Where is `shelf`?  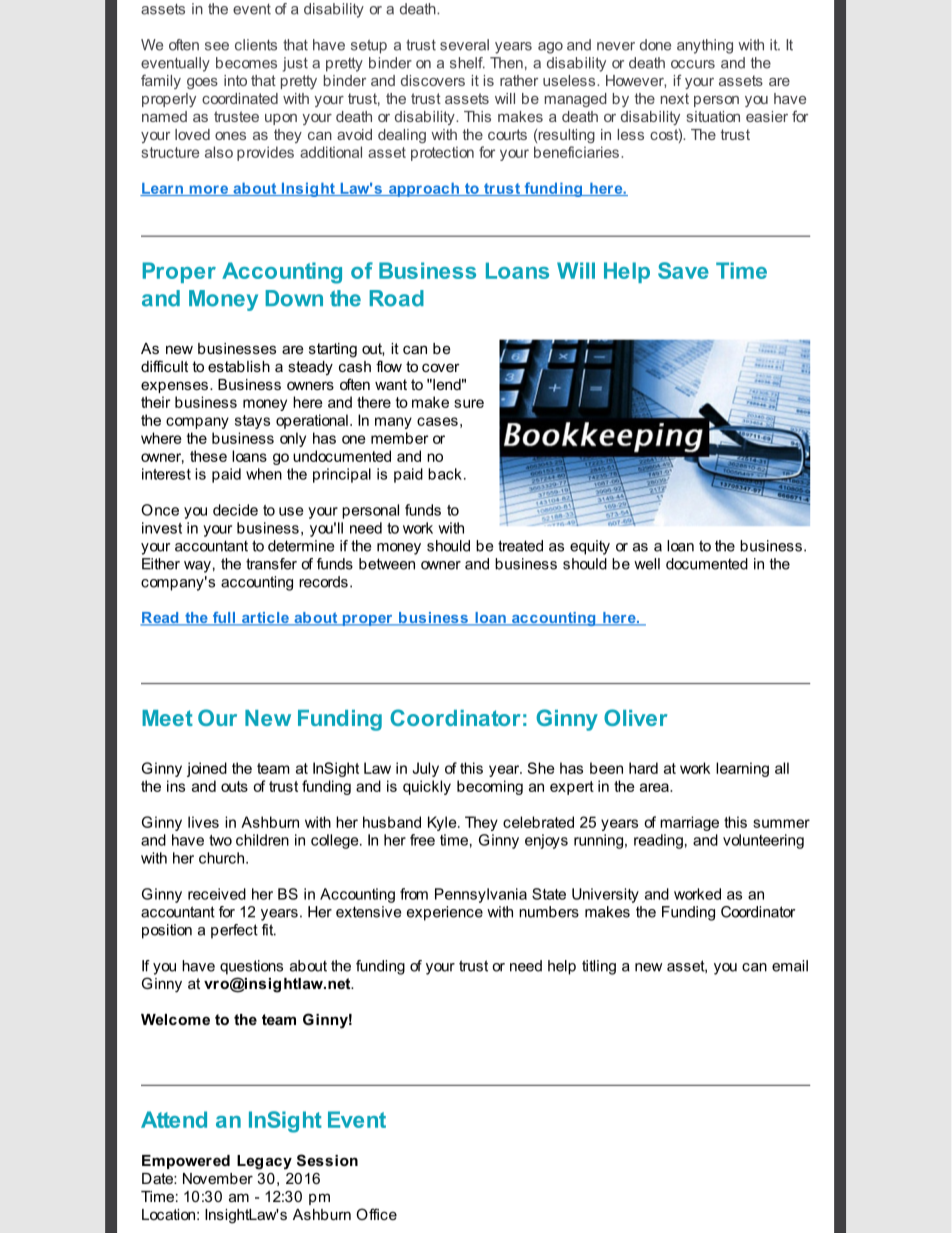
shelf is located at coordinates (467, 63).
